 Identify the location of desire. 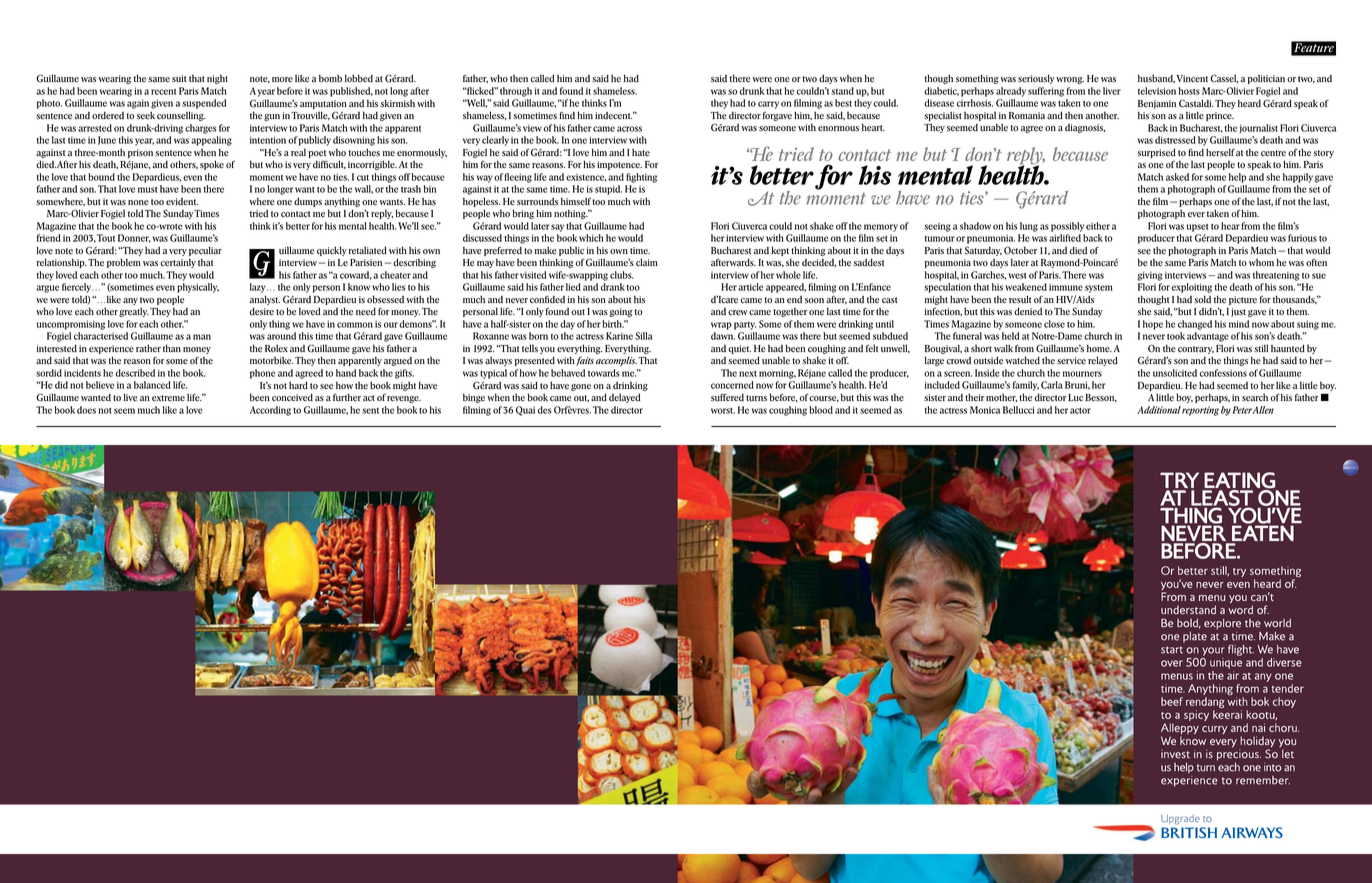
(262, 312).
